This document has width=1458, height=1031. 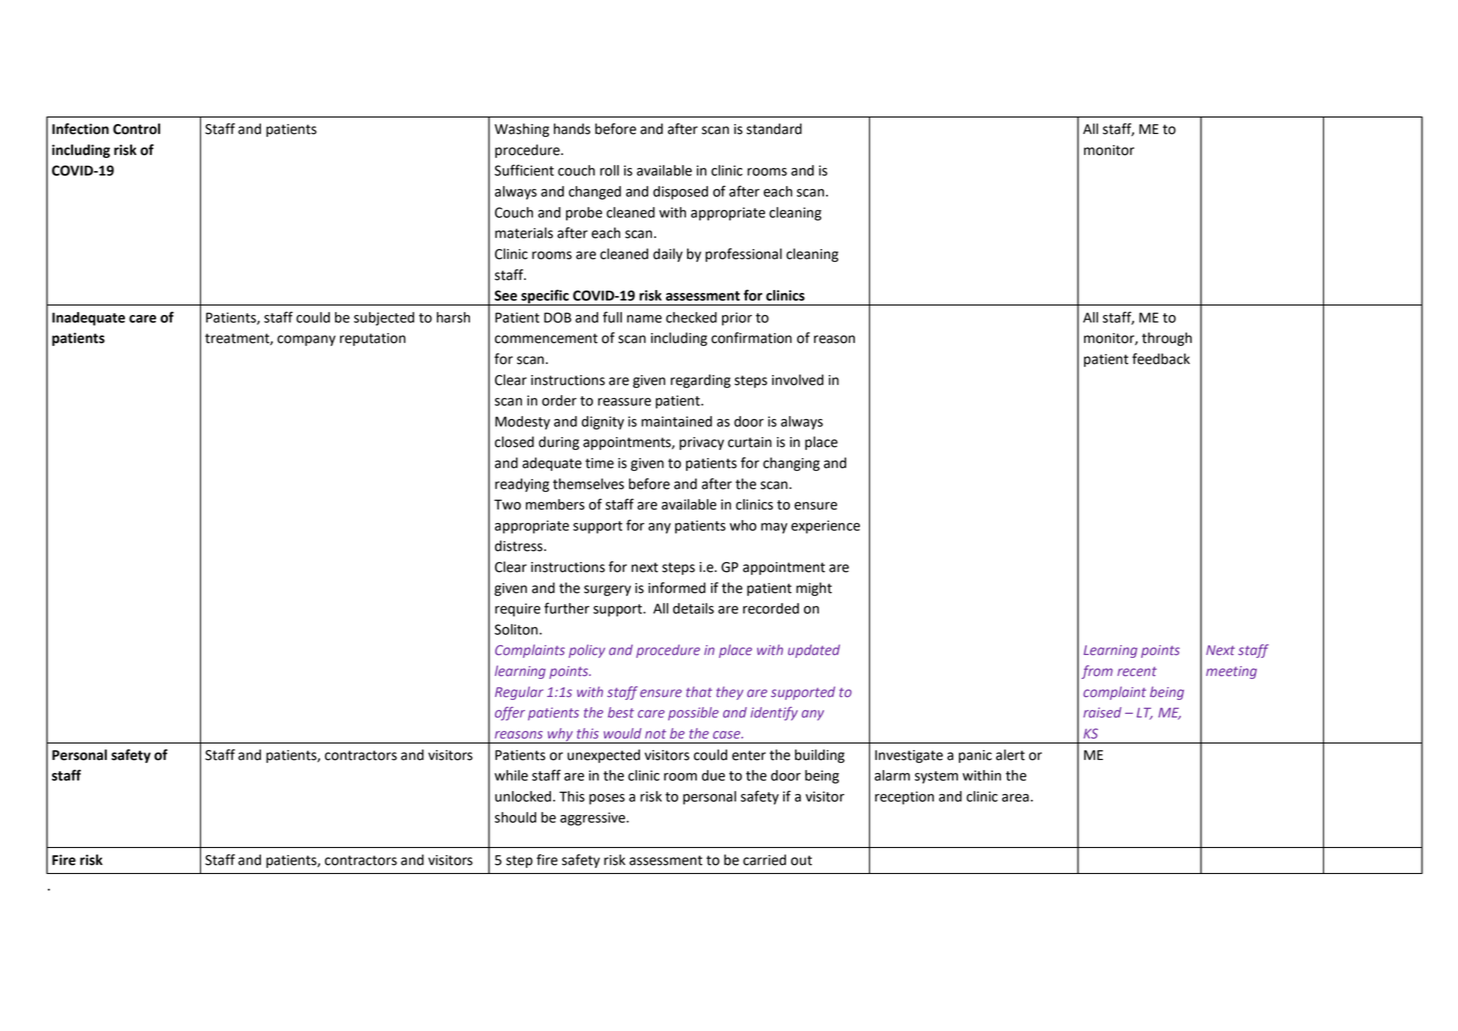 I want to click on standard, so click(x=774, y=129).
